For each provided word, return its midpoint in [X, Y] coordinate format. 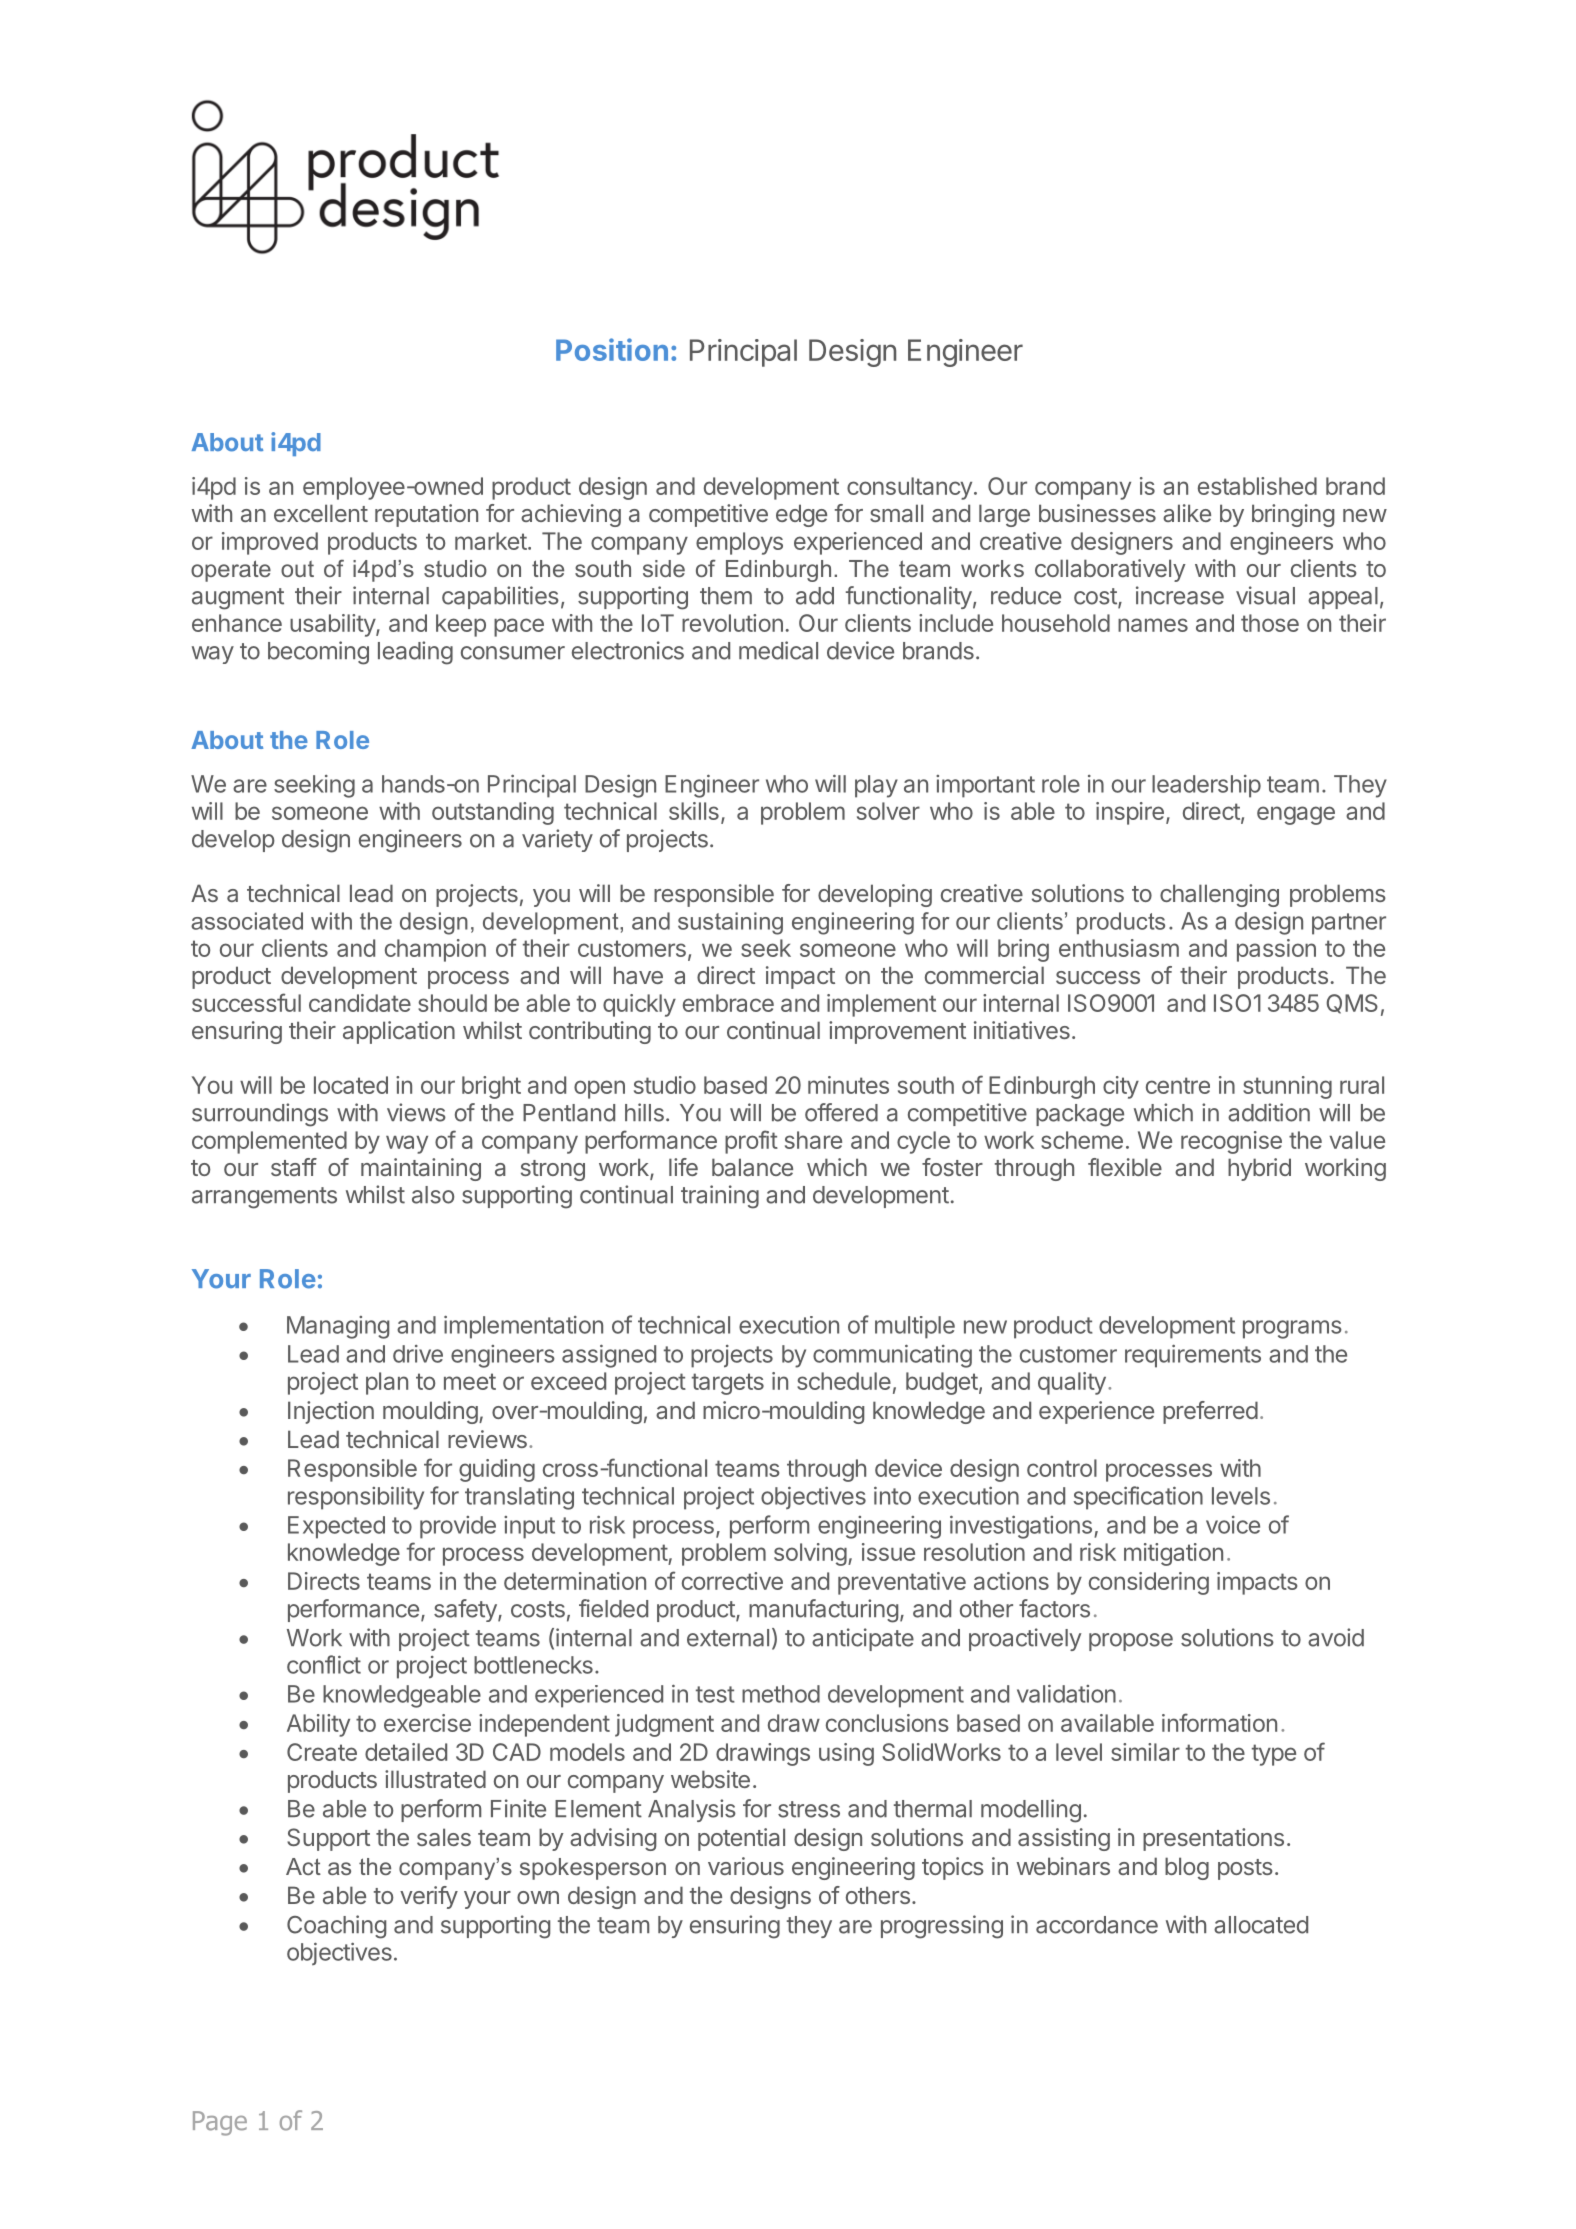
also [433, 1195]
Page [220, 2123]
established [1257, 486]
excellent [321, 513]
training [720, 1197]
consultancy [909, 488]
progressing [942, 1927]
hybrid [1259, 1169]
